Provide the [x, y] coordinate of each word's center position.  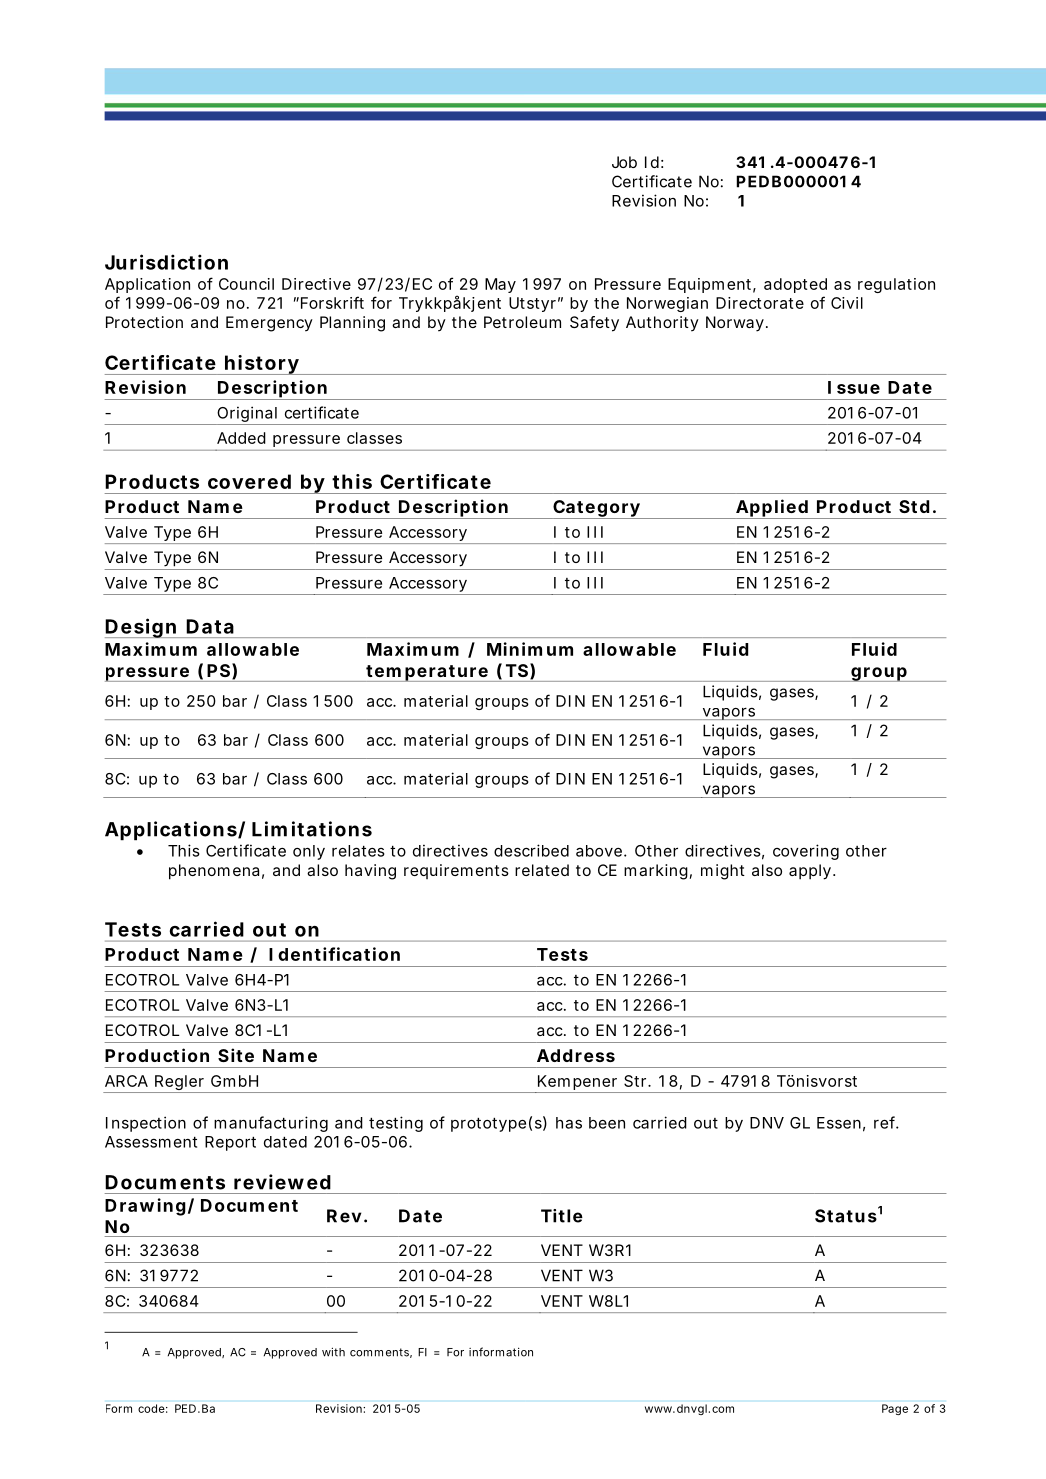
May [500, 285]
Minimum [530, 649]
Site [236, 1055]
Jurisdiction [166, 262]
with [333, 1352]
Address [576, 1055]
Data [210, 626]
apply [810, 872]
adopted [795, 285]
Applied [771, 509]
